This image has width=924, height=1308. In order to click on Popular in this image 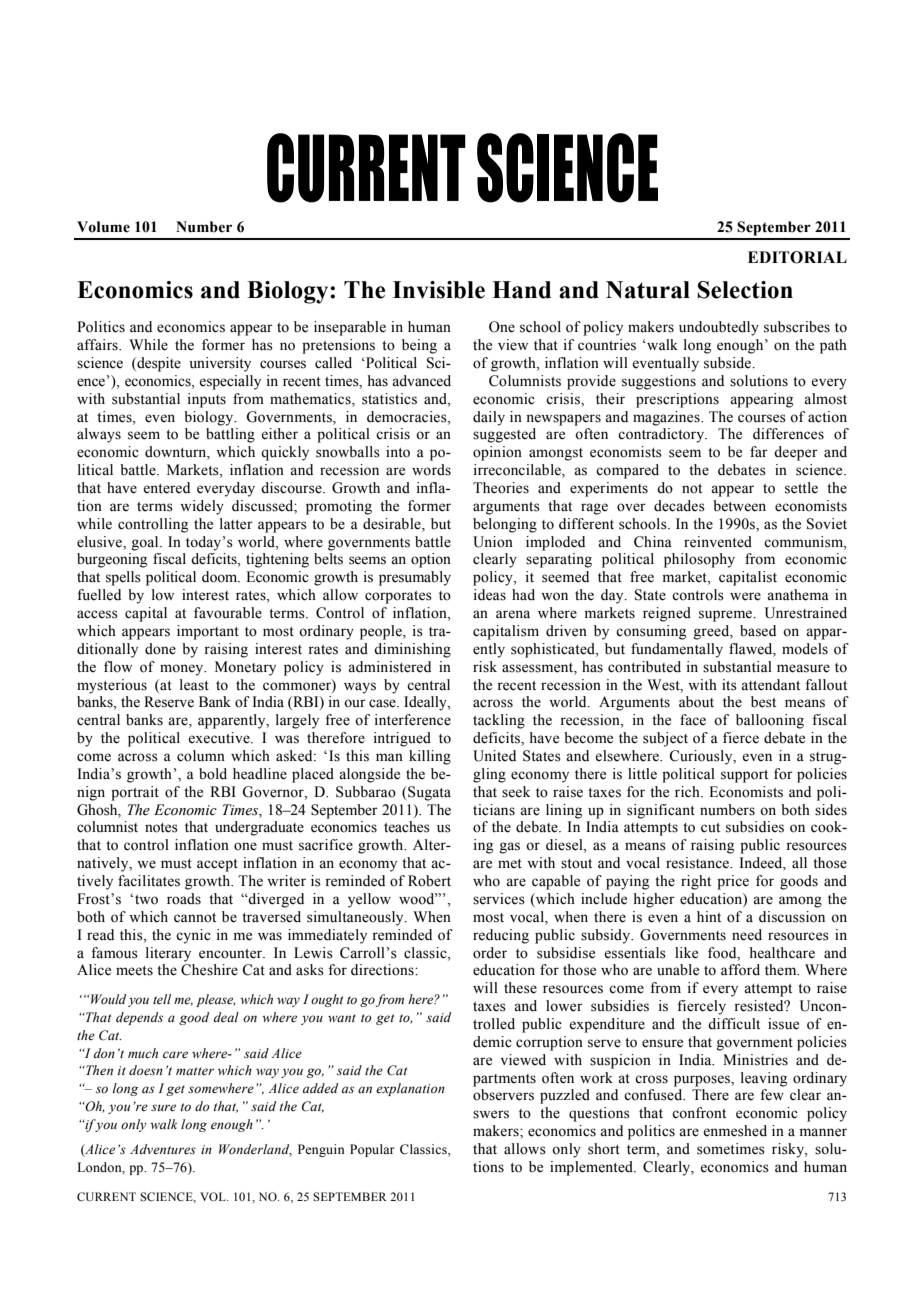, I will do `click(372, 1150)`.
